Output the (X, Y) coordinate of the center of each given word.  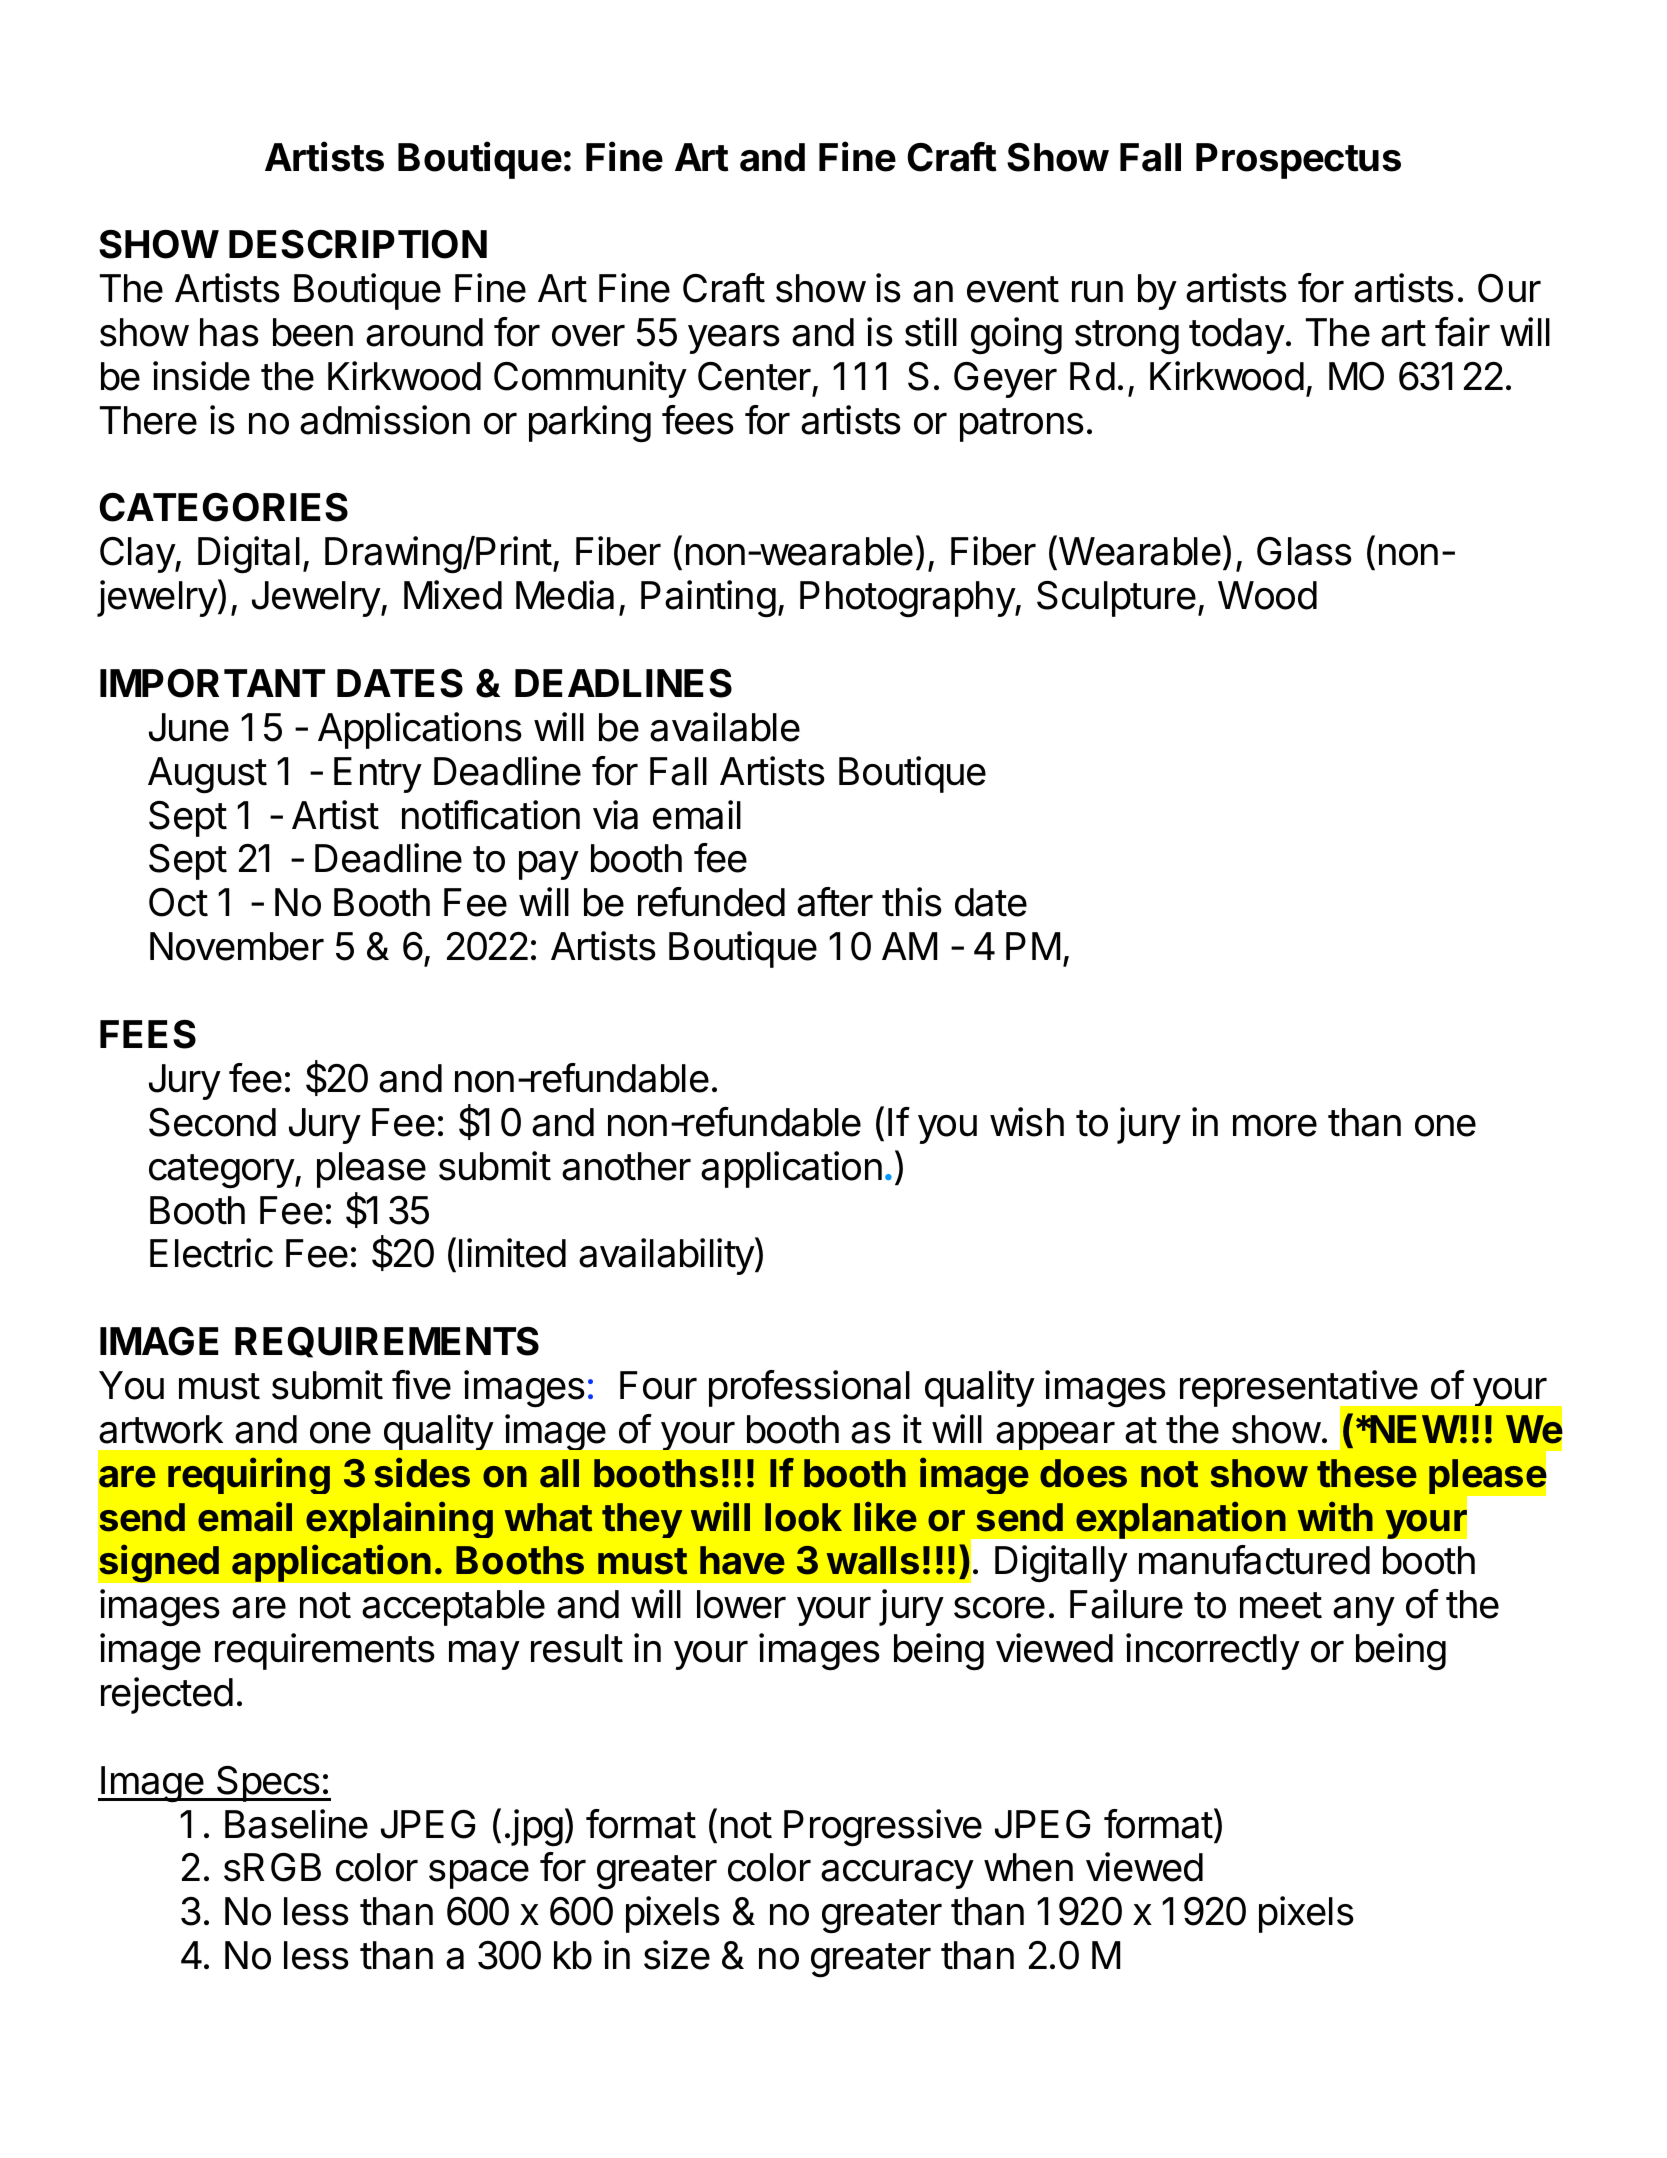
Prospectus (1298, 161)
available (725, 727)
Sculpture (1116, 599)
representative (1300, 1390)
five (421, 1385)
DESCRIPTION (358, 244)
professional (809, 1388)
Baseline (296, 1824)
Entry (378, 775)
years (734, 339)
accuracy (897, 1874)
